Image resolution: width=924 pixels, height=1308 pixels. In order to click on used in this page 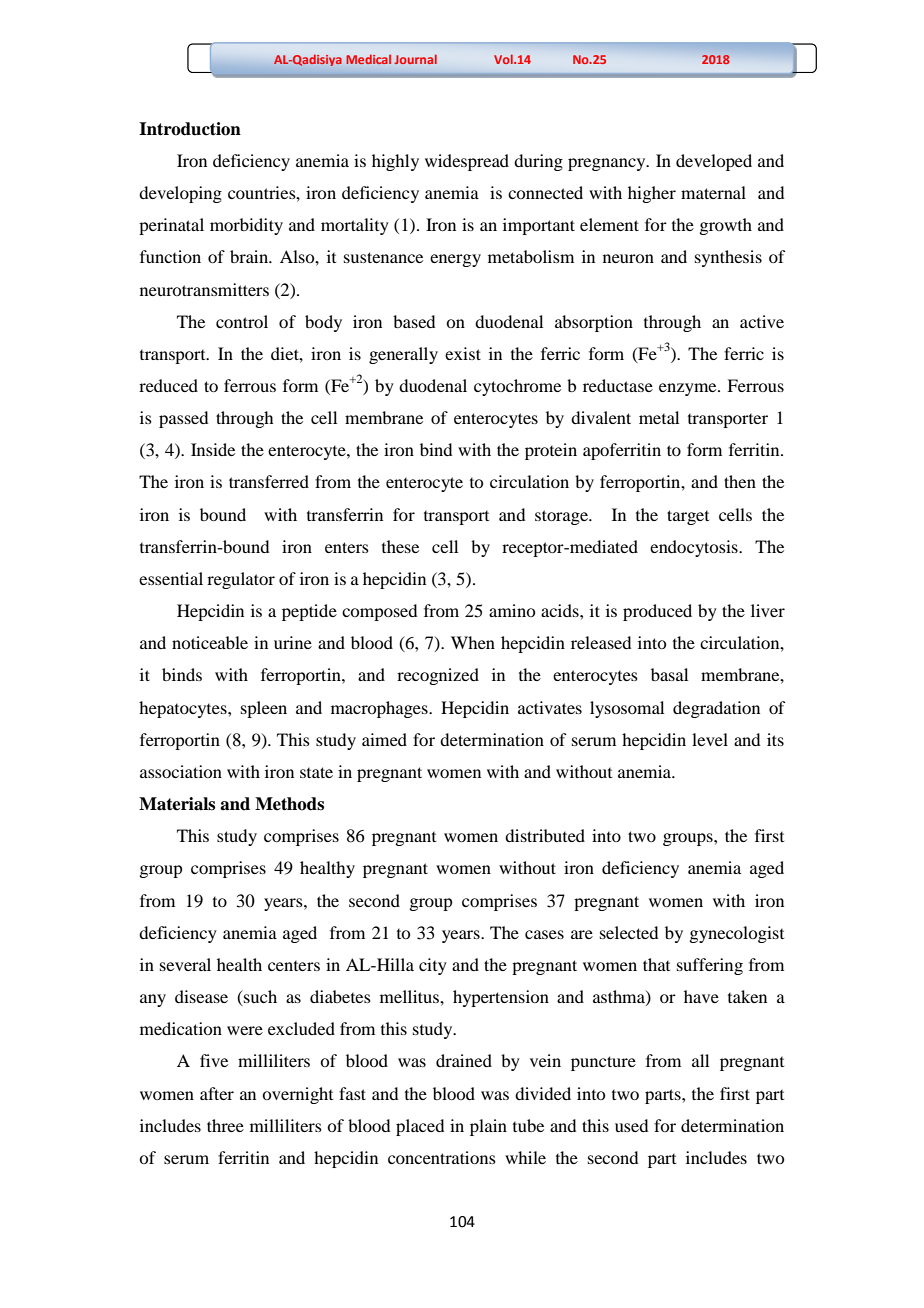, I will do `click(631, 1125)`.
